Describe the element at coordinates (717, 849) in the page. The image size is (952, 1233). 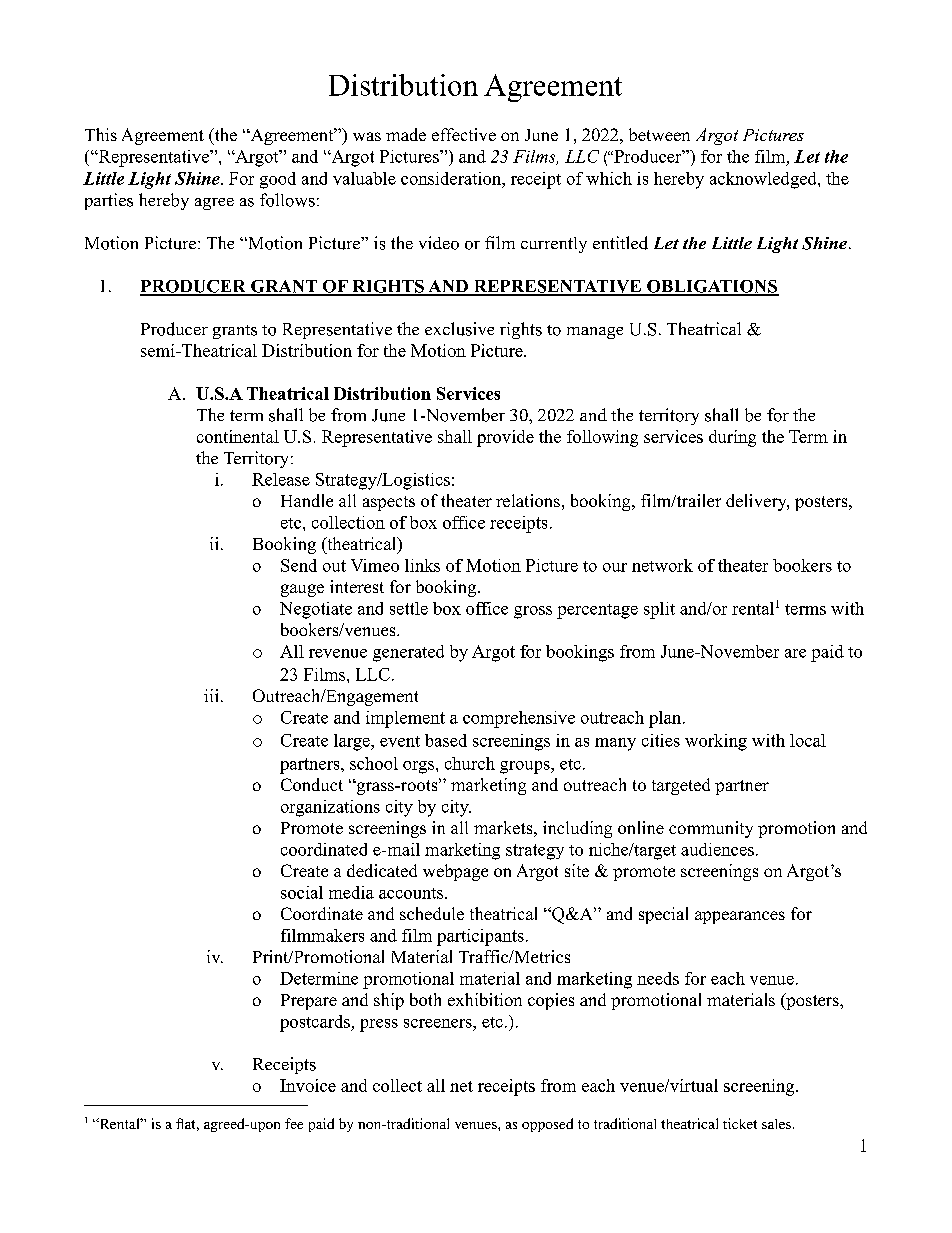
I see `audiences` at that location.
